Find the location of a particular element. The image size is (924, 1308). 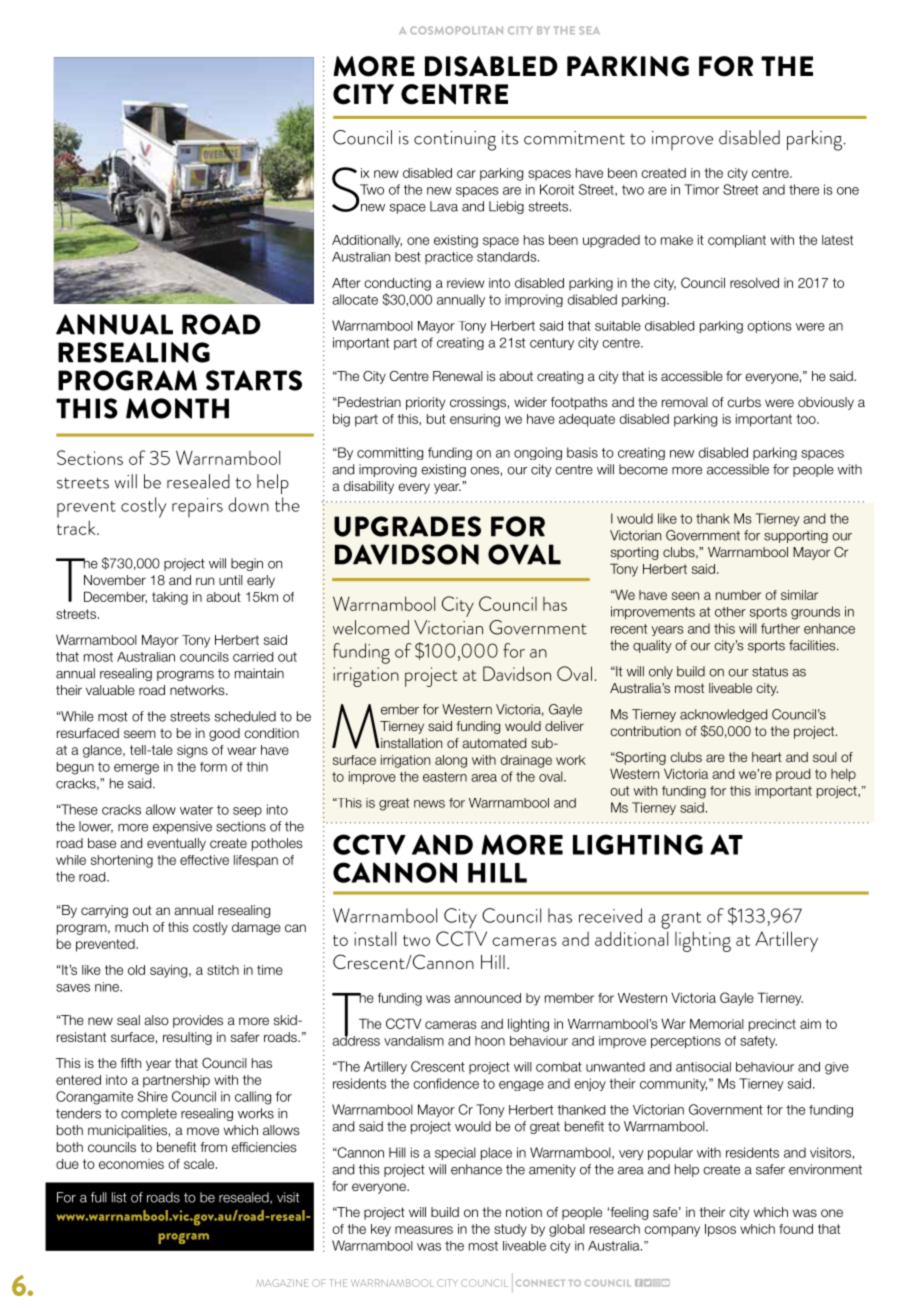

After is located at coordinates (346, 283).
